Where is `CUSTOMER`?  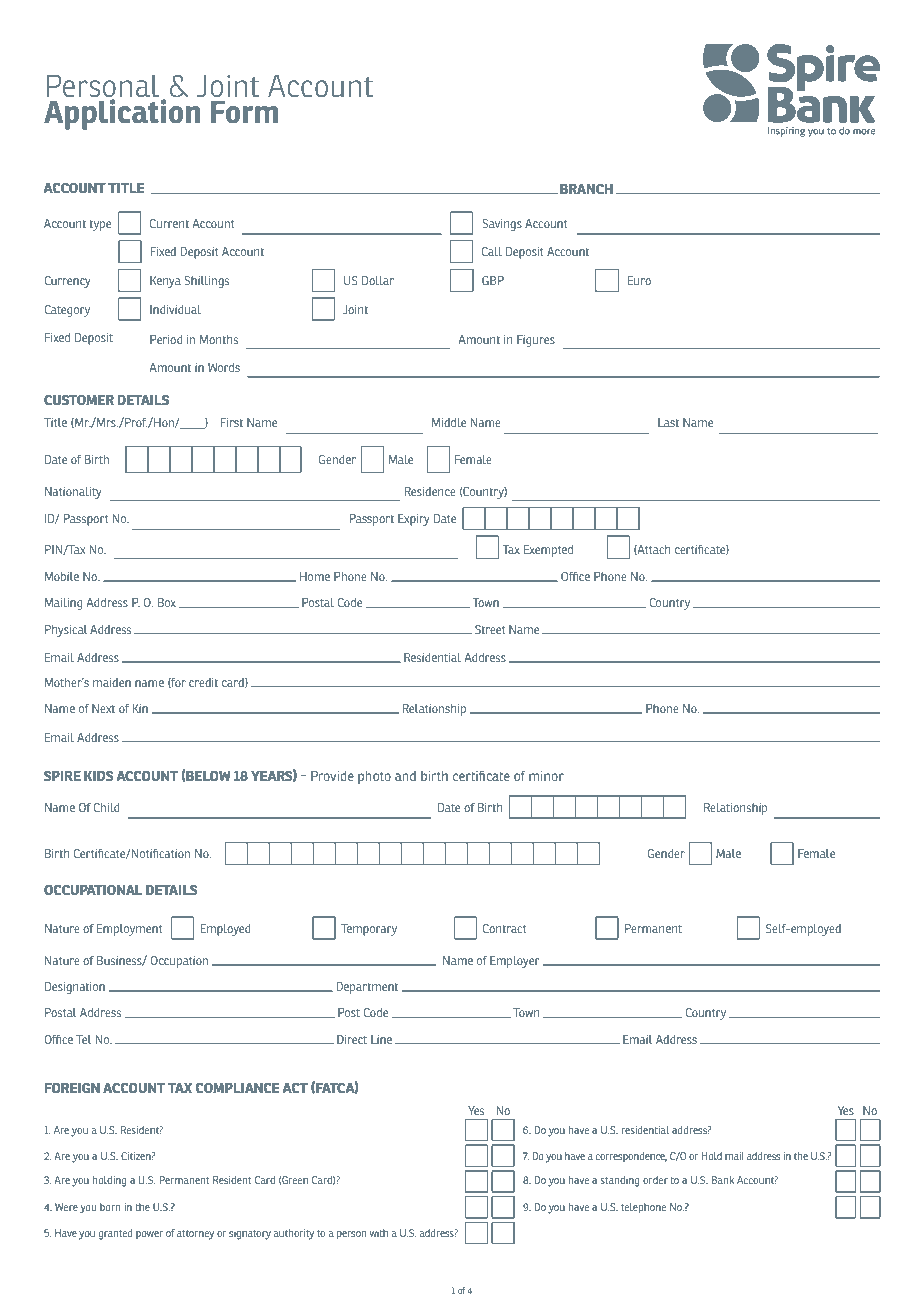
CUSTOMER is located at coordinates (79, 399).
